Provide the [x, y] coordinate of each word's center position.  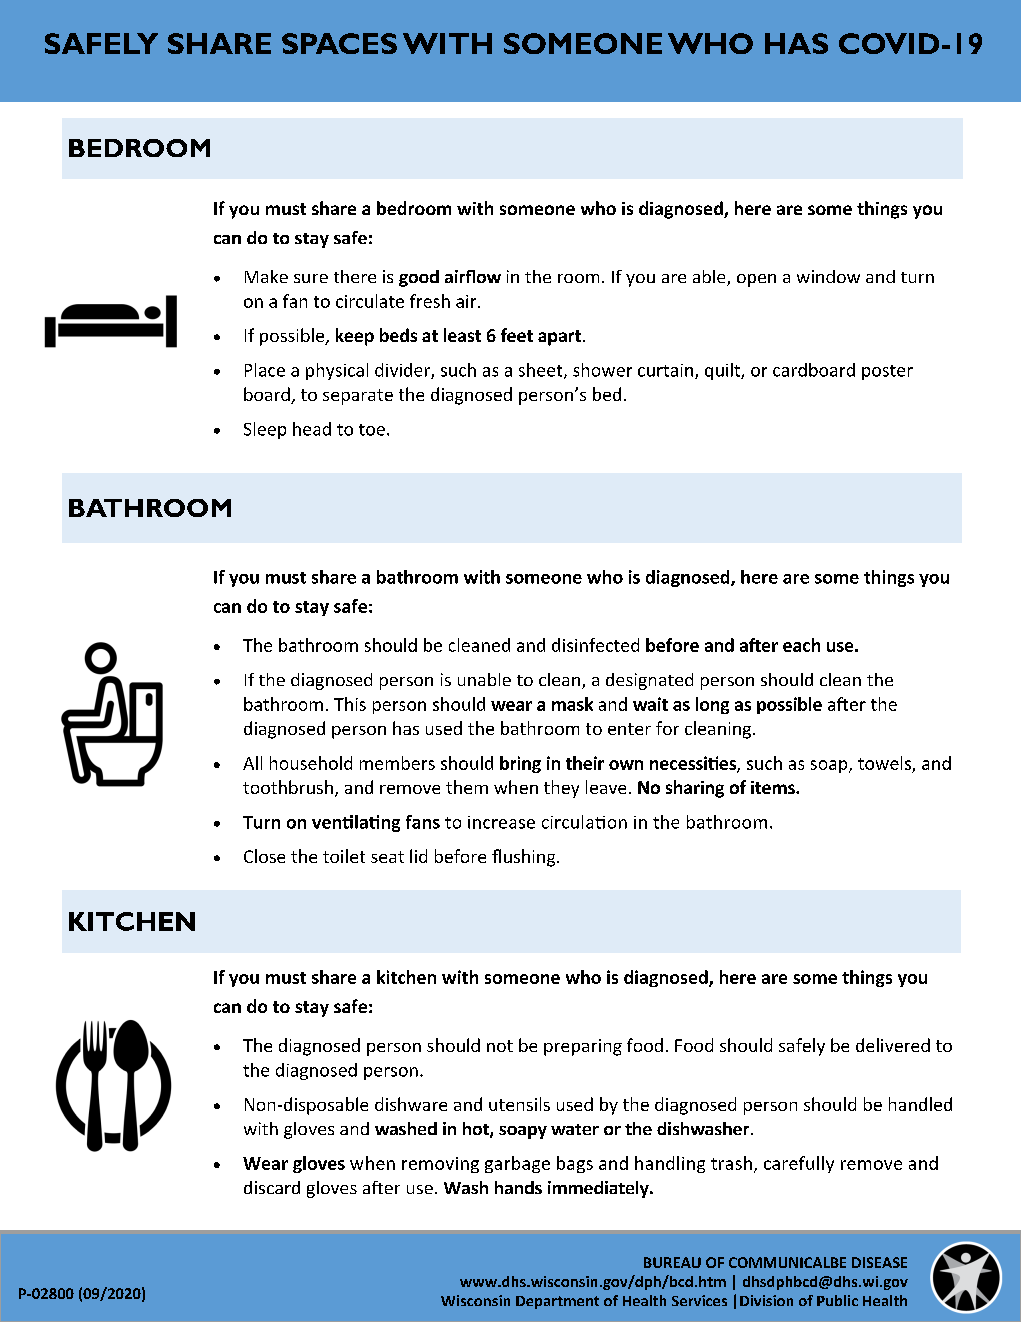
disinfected [595, 645]
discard [272, 1187]
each [801, 645]
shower [602, 370]
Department [557, 1302]
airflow [473, 276]
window [828, 276]
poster [887, 372]
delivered [893, 1045]
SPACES [339, 43]
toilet [344, 856]
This [350, 704]
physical [337, 371]
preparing [583, 1047]
